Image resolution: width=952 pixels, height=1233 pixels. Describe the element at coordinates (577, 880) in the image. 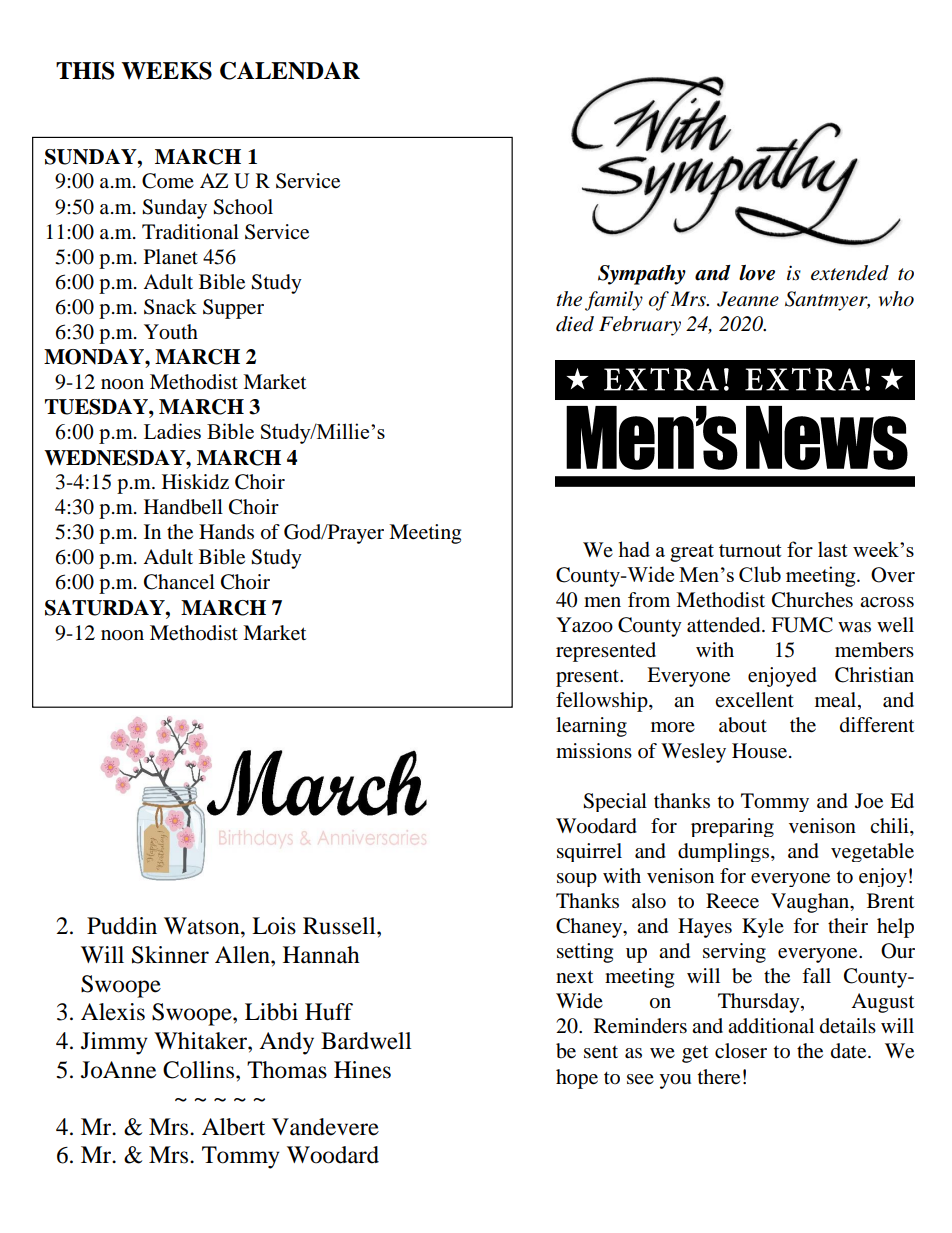

I see `soup` at that location.
